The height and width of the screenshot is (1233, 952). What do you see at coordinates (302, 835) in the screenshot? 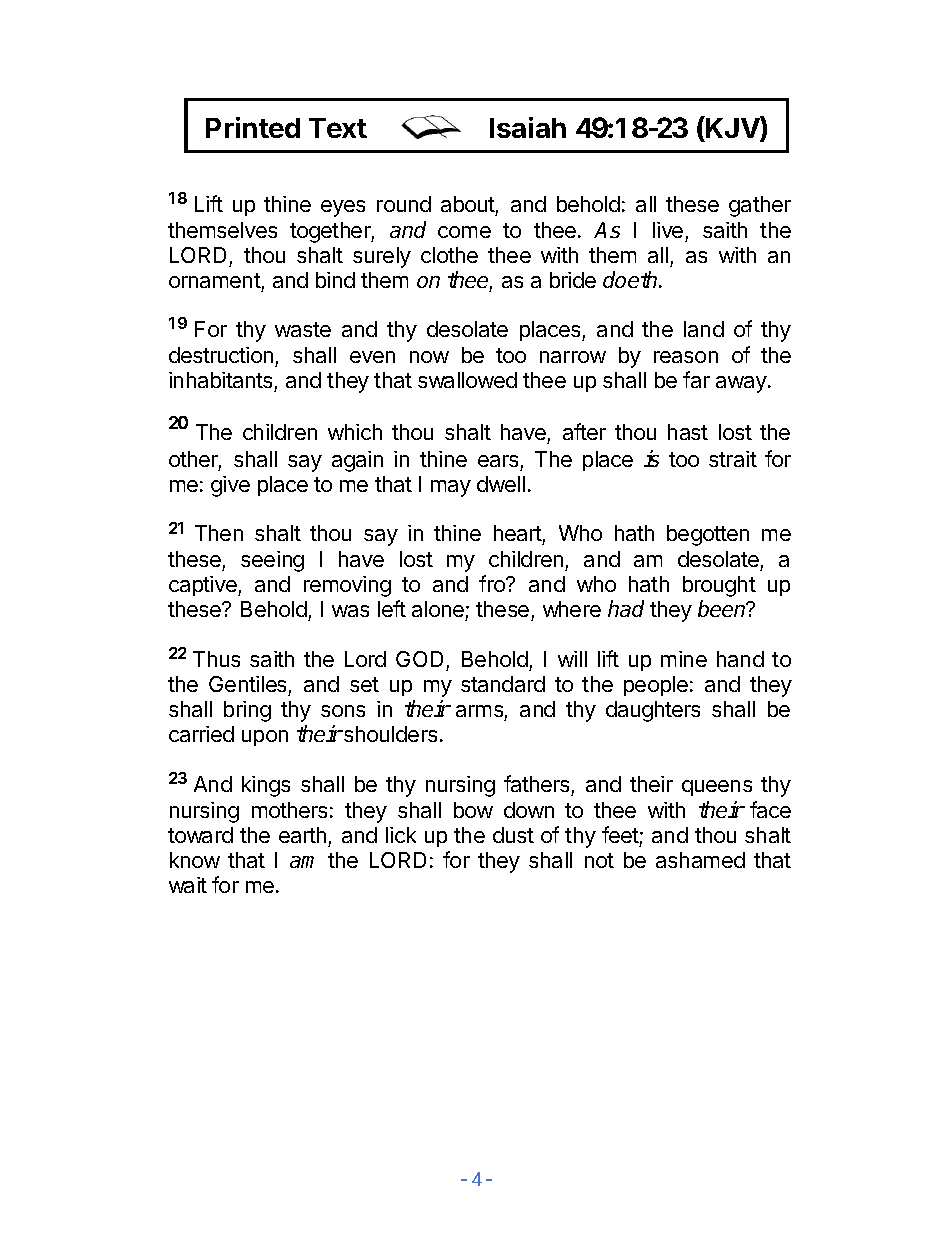
I see `earth` at bounding box center [302, 835].
